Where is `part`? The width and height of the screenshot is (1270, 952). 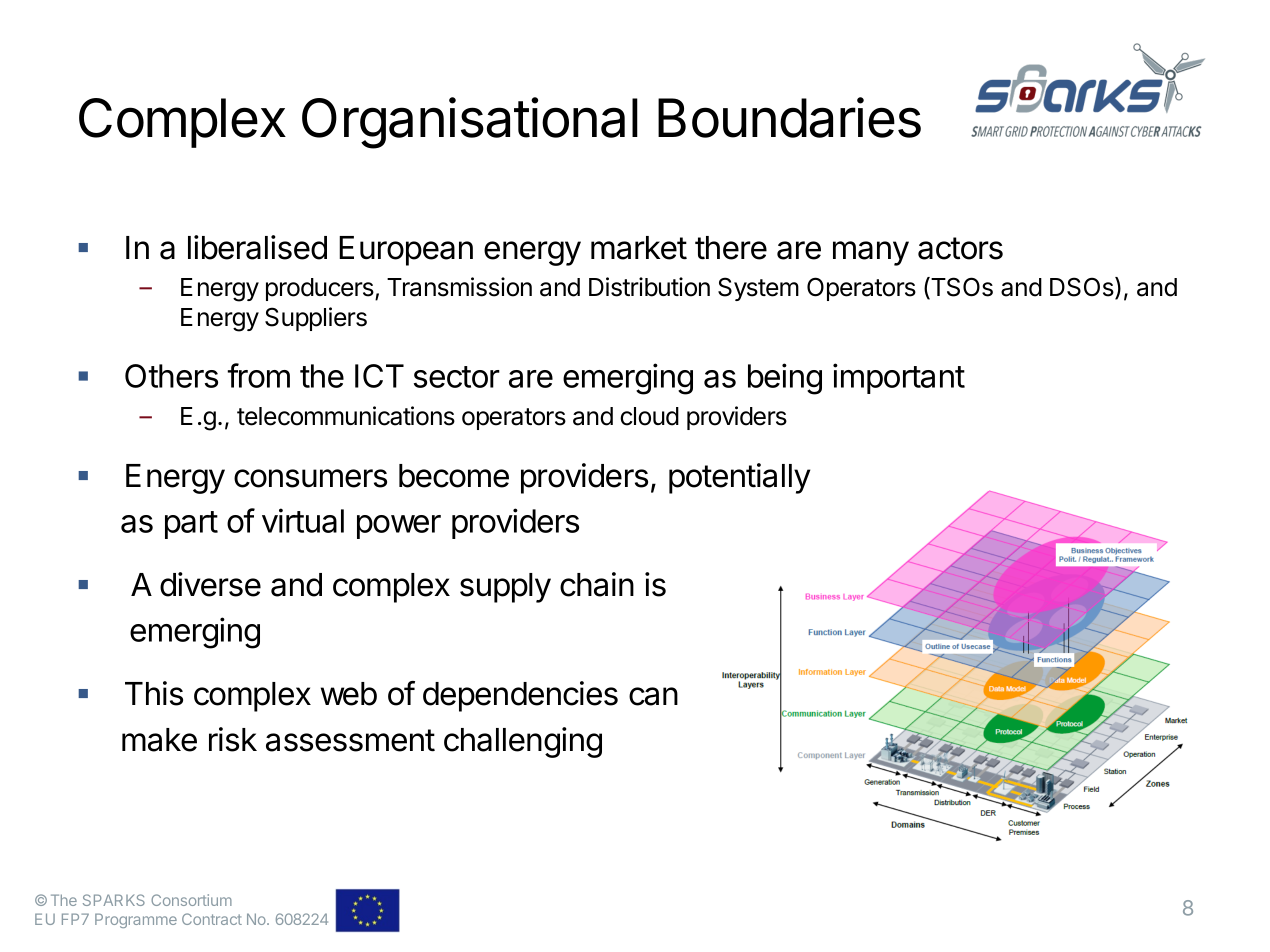 part is located at coordinates (191, 525).
